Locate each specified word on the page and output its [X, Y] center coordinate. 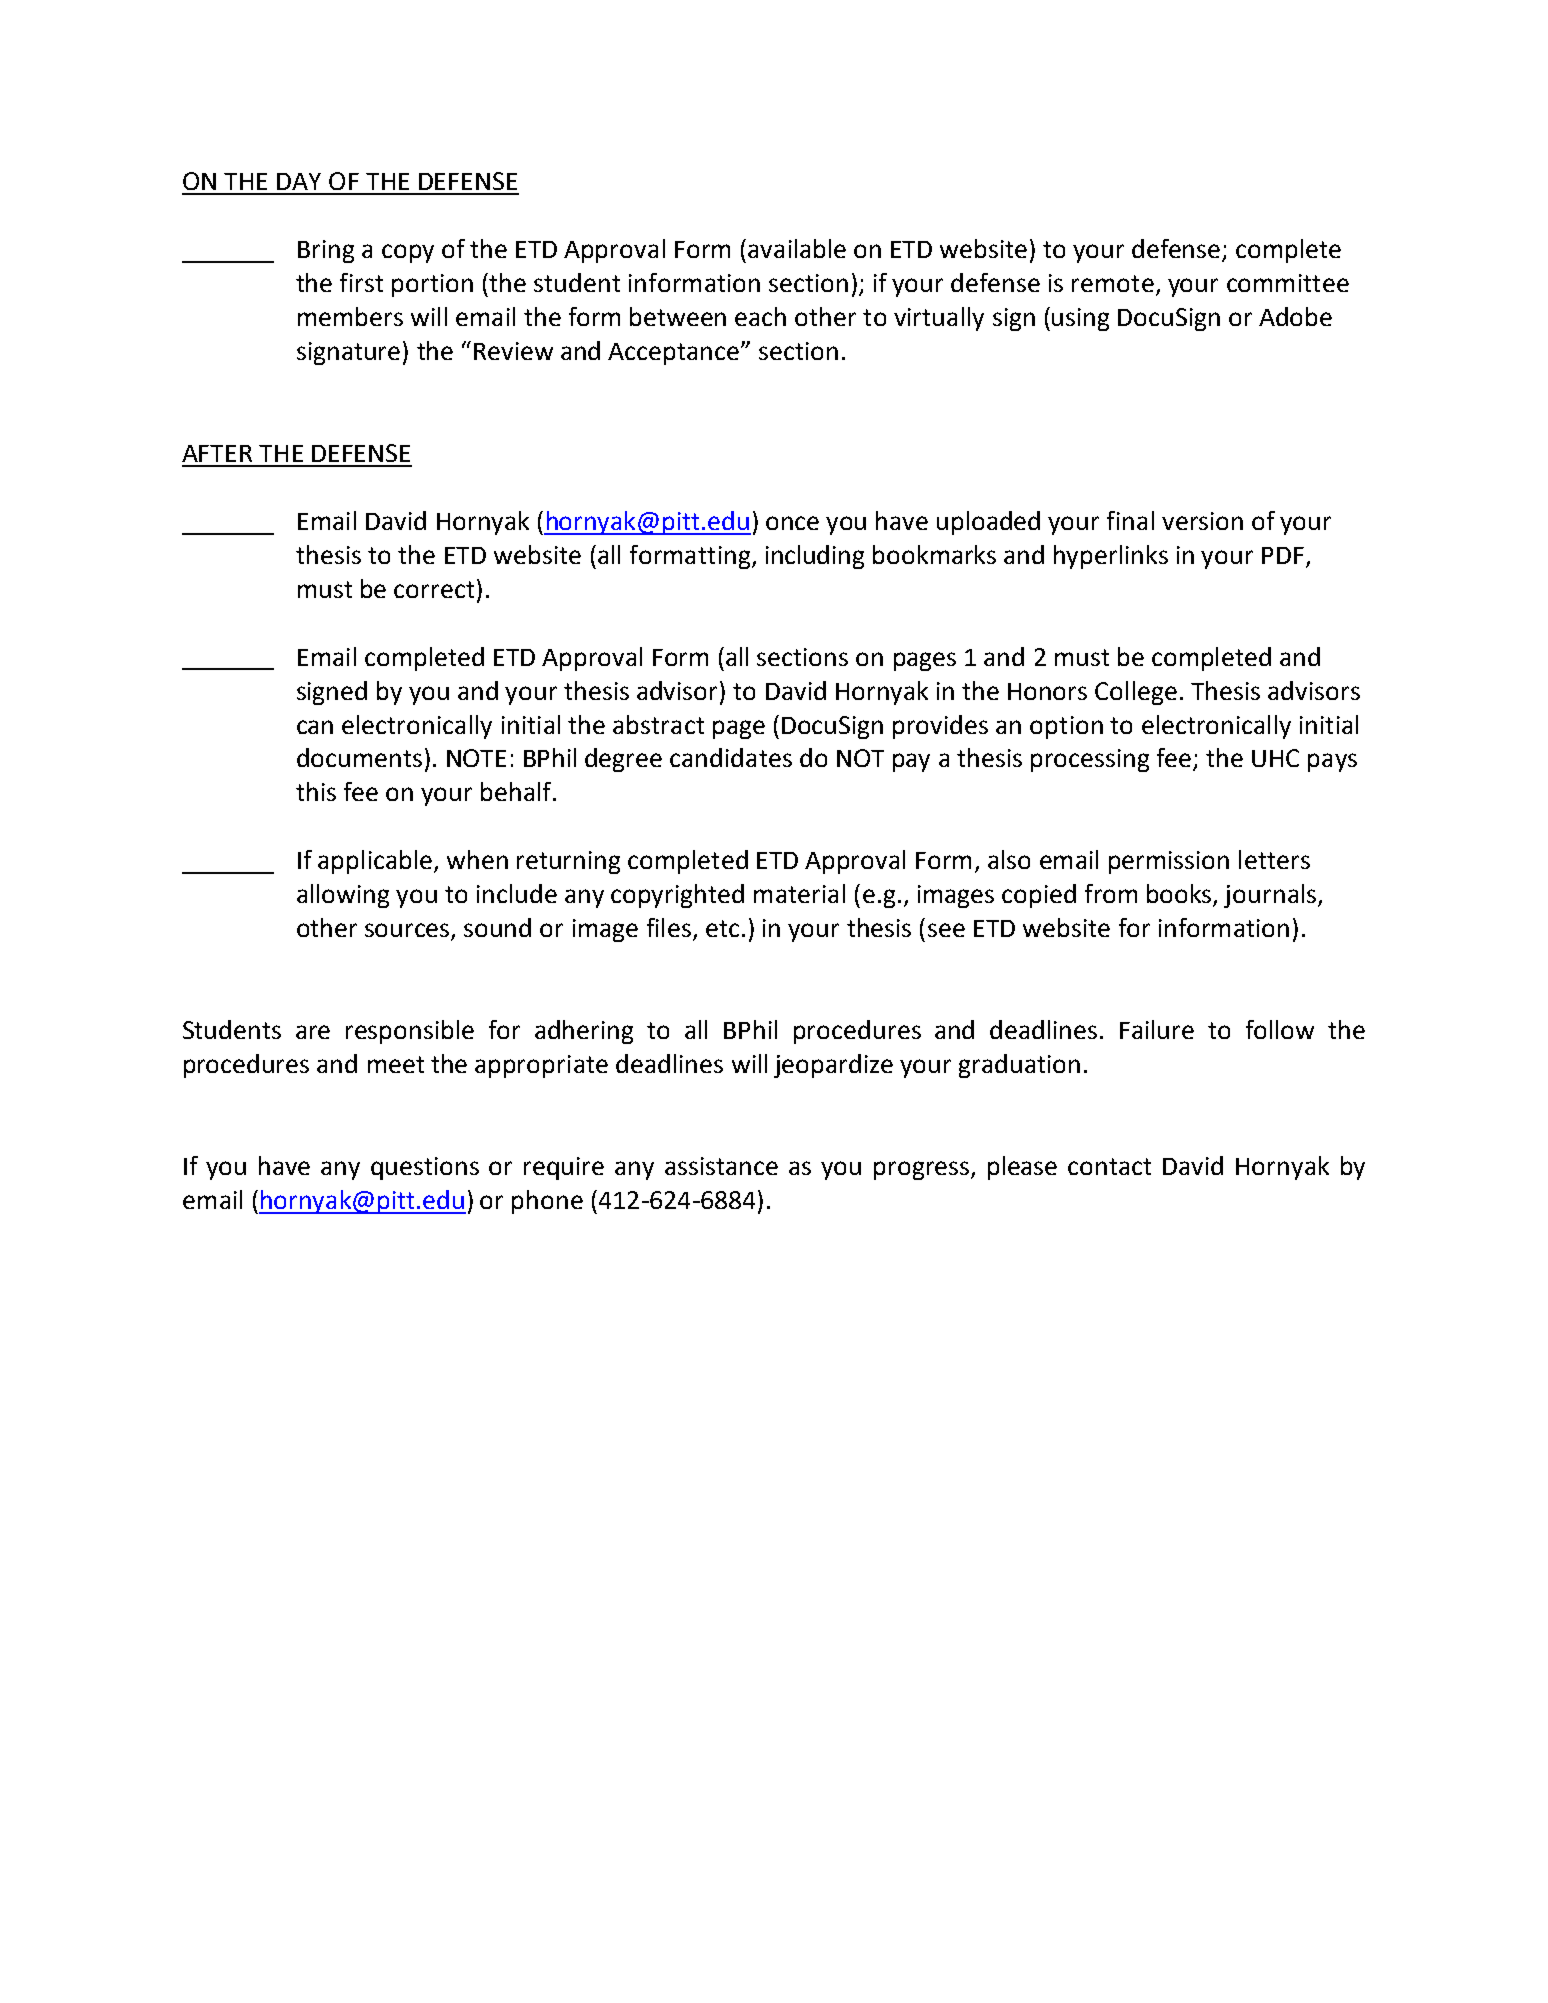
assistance [721, 1166]
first [361, 282]
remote [1113, 283]
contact [1109, 1166]
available [797, 248]
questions [425, 1168]
